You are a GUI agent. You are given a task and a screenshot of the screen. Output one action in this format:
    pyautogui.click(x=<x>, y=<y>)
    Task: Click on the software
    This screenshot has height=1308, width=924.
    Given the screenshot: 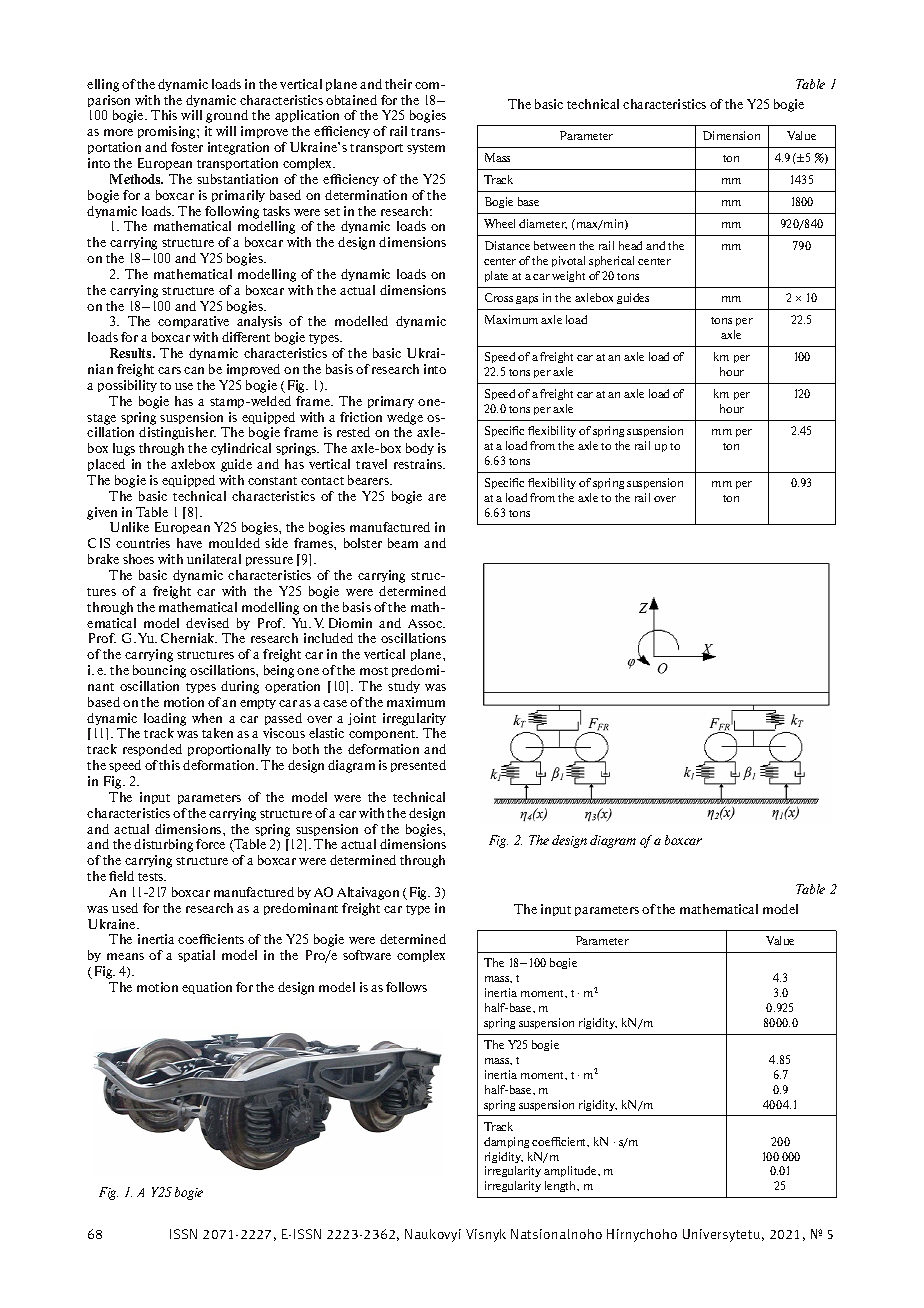 What is the action you would take?
    pyautogui.click(x=367, y=955)
